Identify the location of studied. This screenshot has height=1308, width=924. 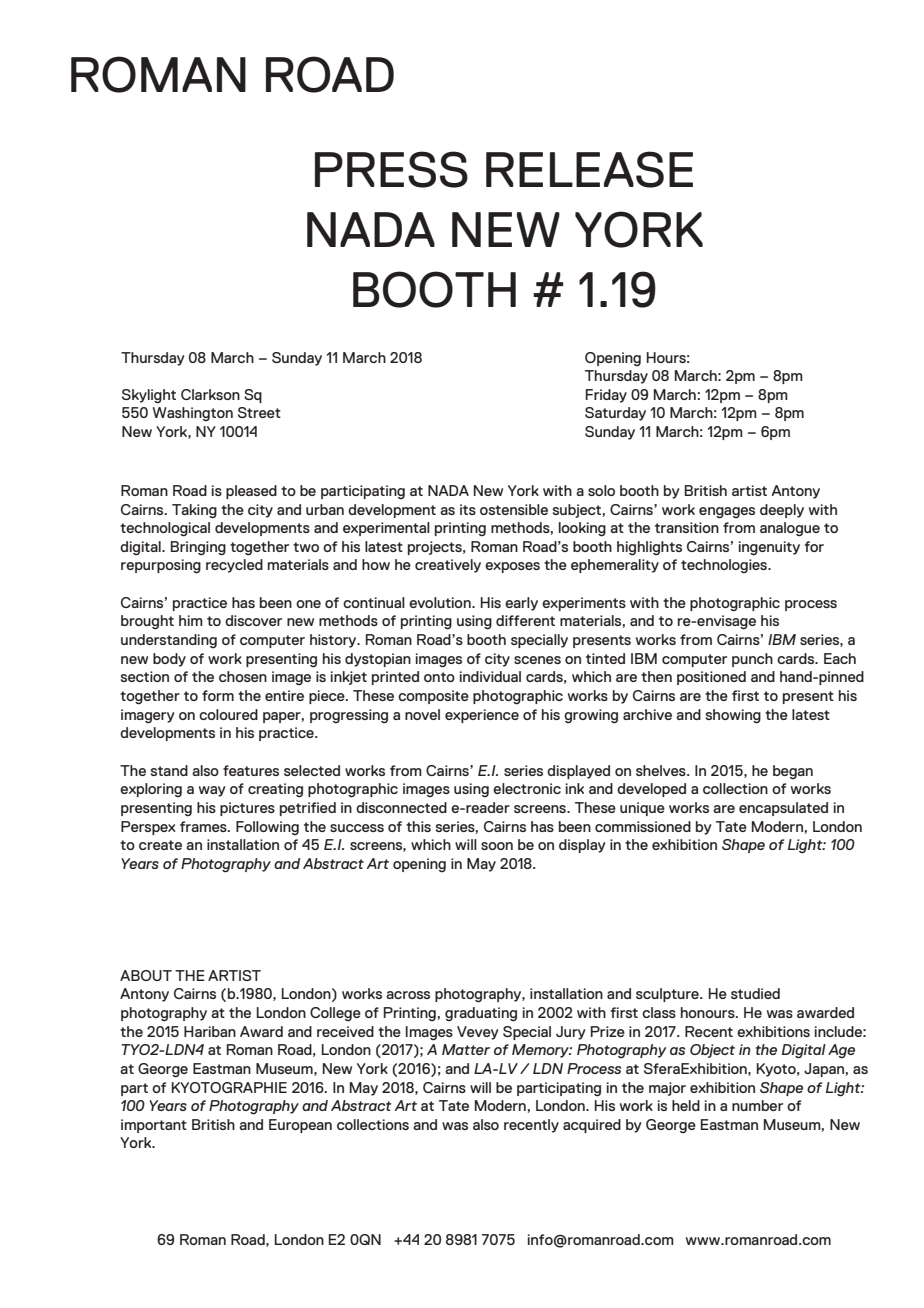
(755, 993).
